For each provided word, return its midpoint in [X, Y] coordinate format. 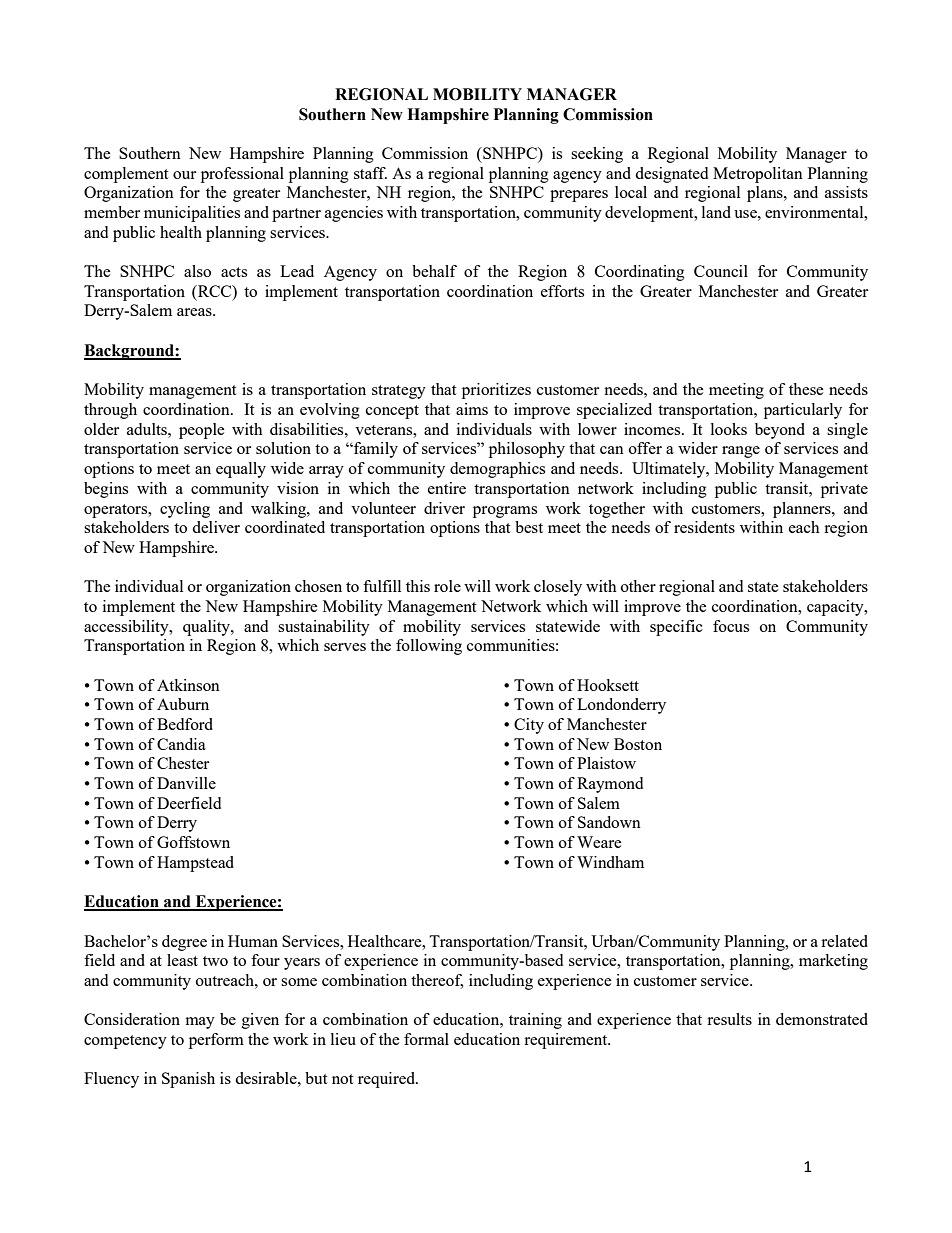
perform [216, 1041]
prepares [579, 196]
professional [242, 175]
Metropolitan [758, 175]
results [729, 1019]
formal [426, 1039]
